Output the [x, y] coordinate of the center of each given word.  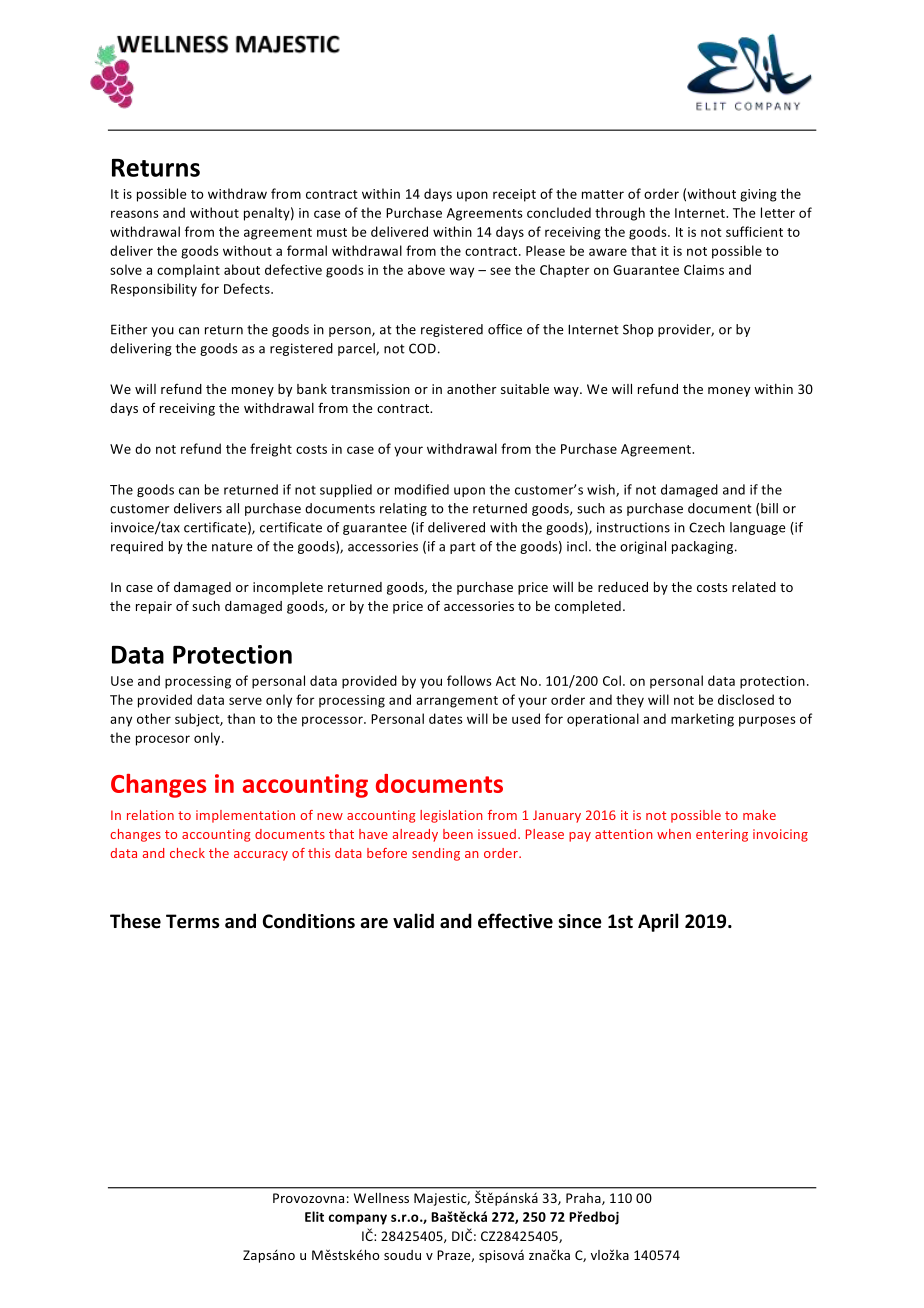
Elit [314, 1216]
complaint [188, 271]
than [241, 718]
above [426, 269]
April [658, 922]
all [232, 508]
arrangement [457, 702]
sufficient [754, 231]
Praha [584, 1199]
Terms [193, 921]
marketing [702, 720]
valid [413, 921]
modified [422, 489]
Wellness [381, 1198]
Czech [707, 527]
